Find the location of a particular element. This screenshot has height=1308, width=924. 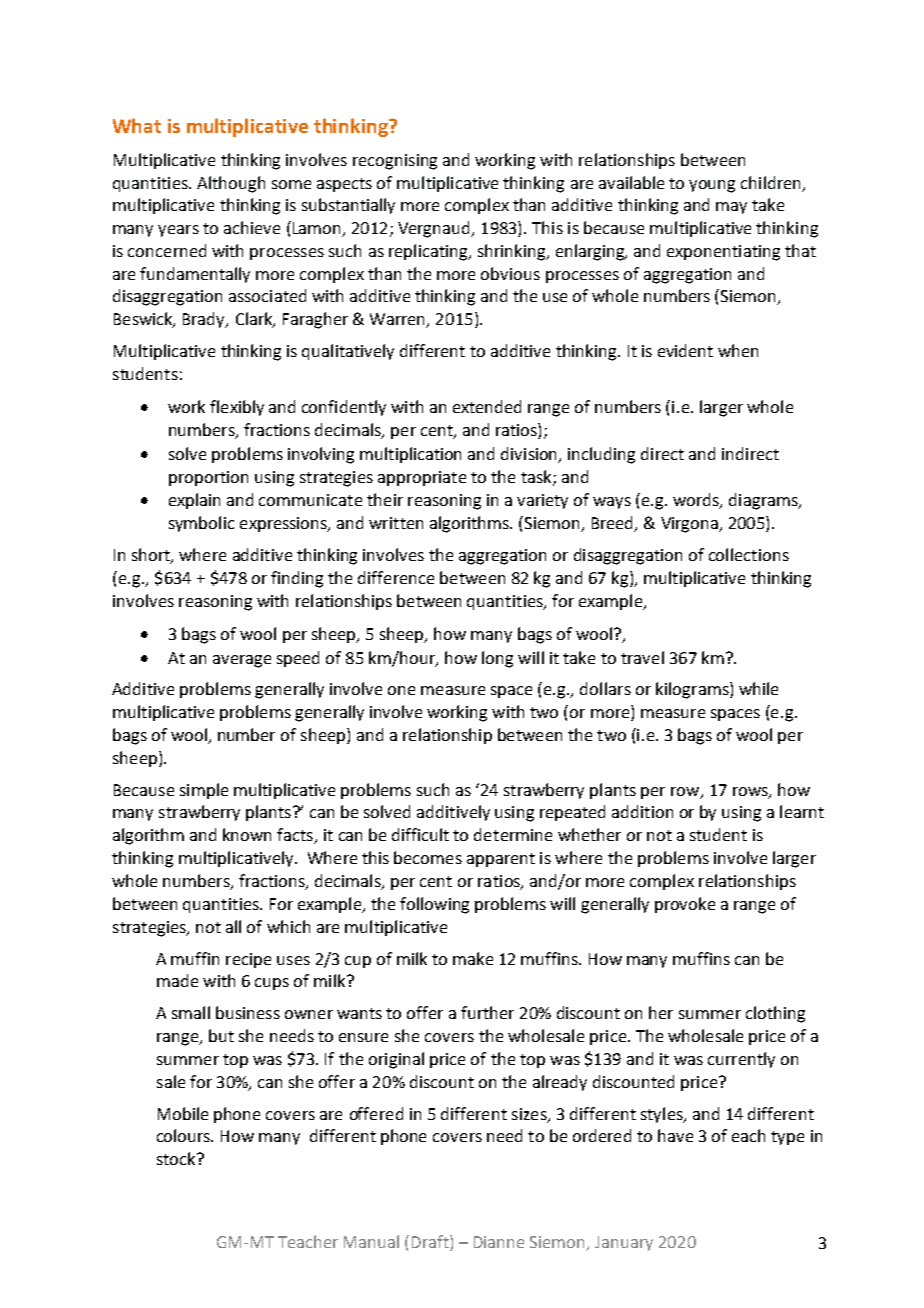

average is located at coordinates (242, 661).
